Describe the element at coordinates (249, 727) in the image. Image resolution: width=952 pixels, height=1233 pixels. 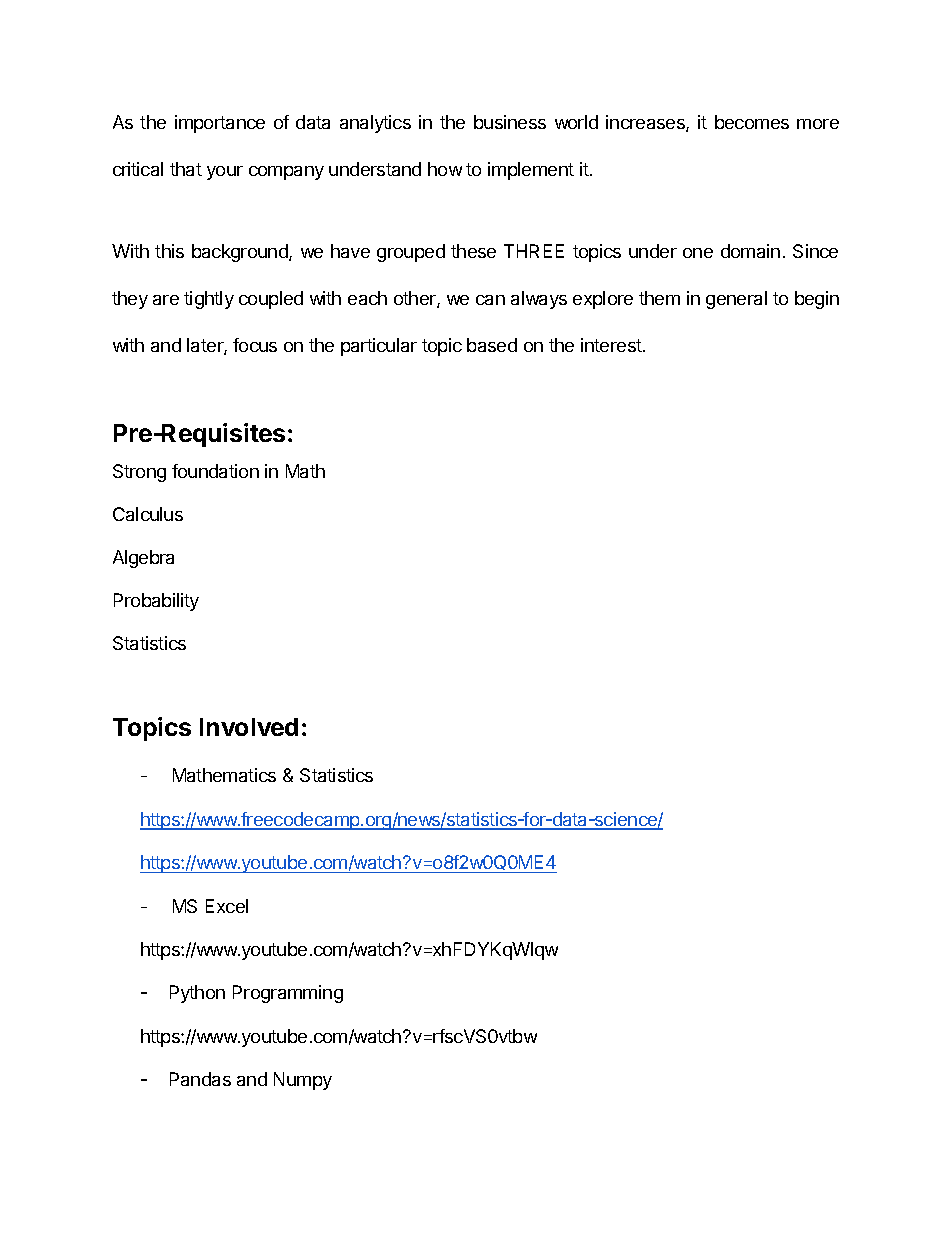
I see `Involved` at that location.
